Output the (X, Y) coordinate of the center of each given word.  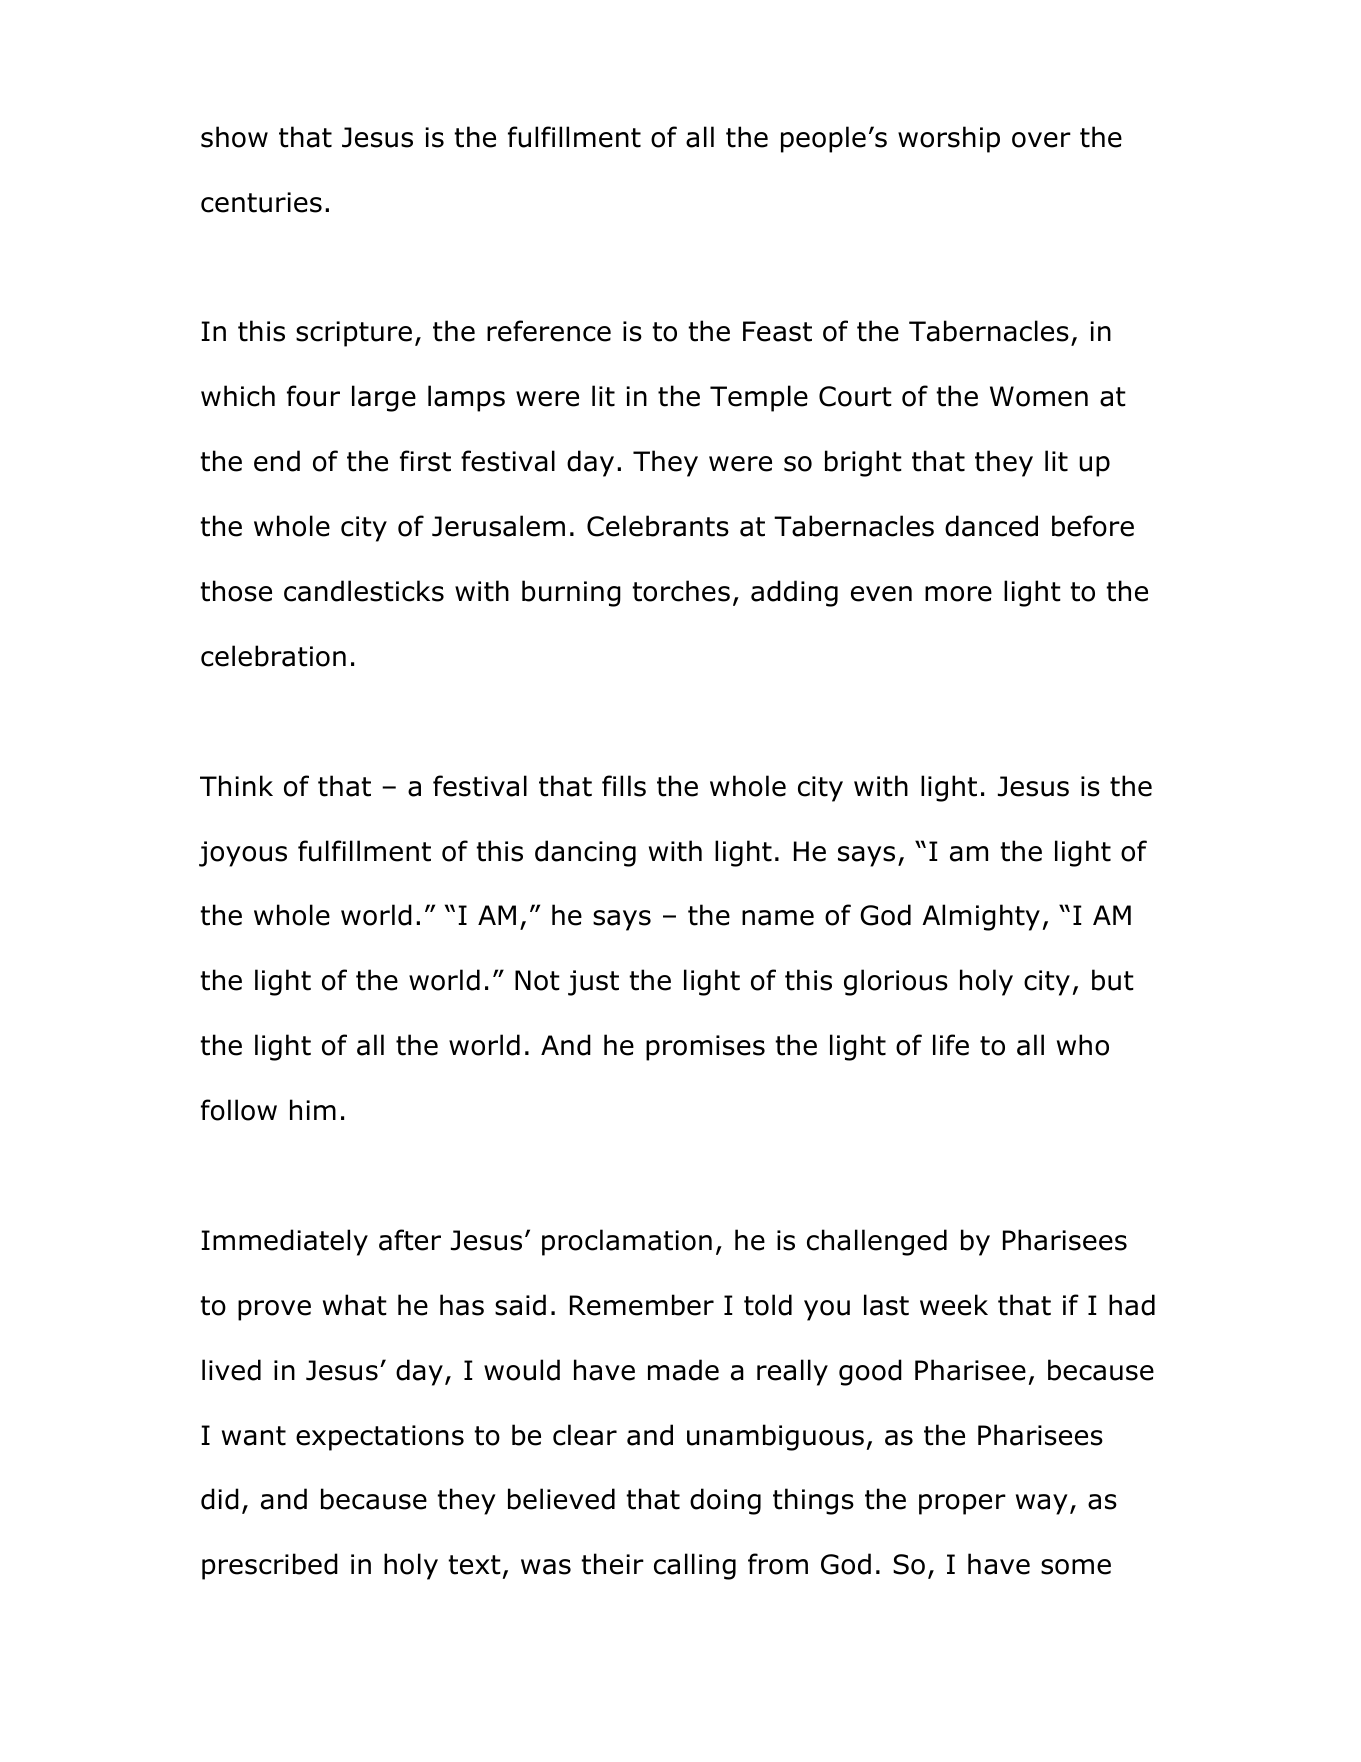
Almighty (981, 917)
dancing (585, 853)
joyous (243, 854)
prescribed (270, 1566)
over (1041, 140)
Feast (777, 331)
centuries (261, 202)
